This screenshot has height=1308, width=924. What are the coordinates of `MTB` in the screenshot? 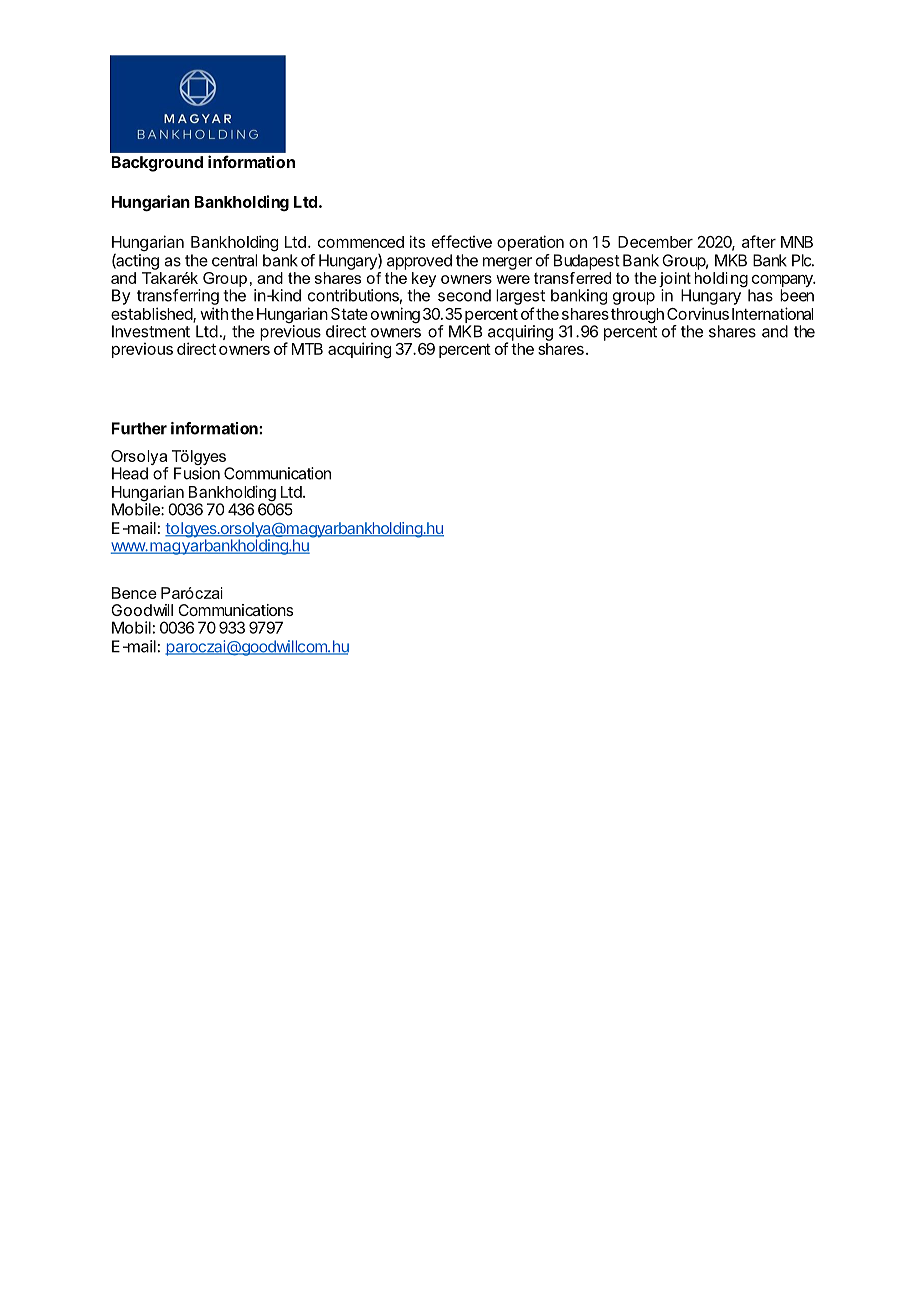 It's located at (307, 349).
